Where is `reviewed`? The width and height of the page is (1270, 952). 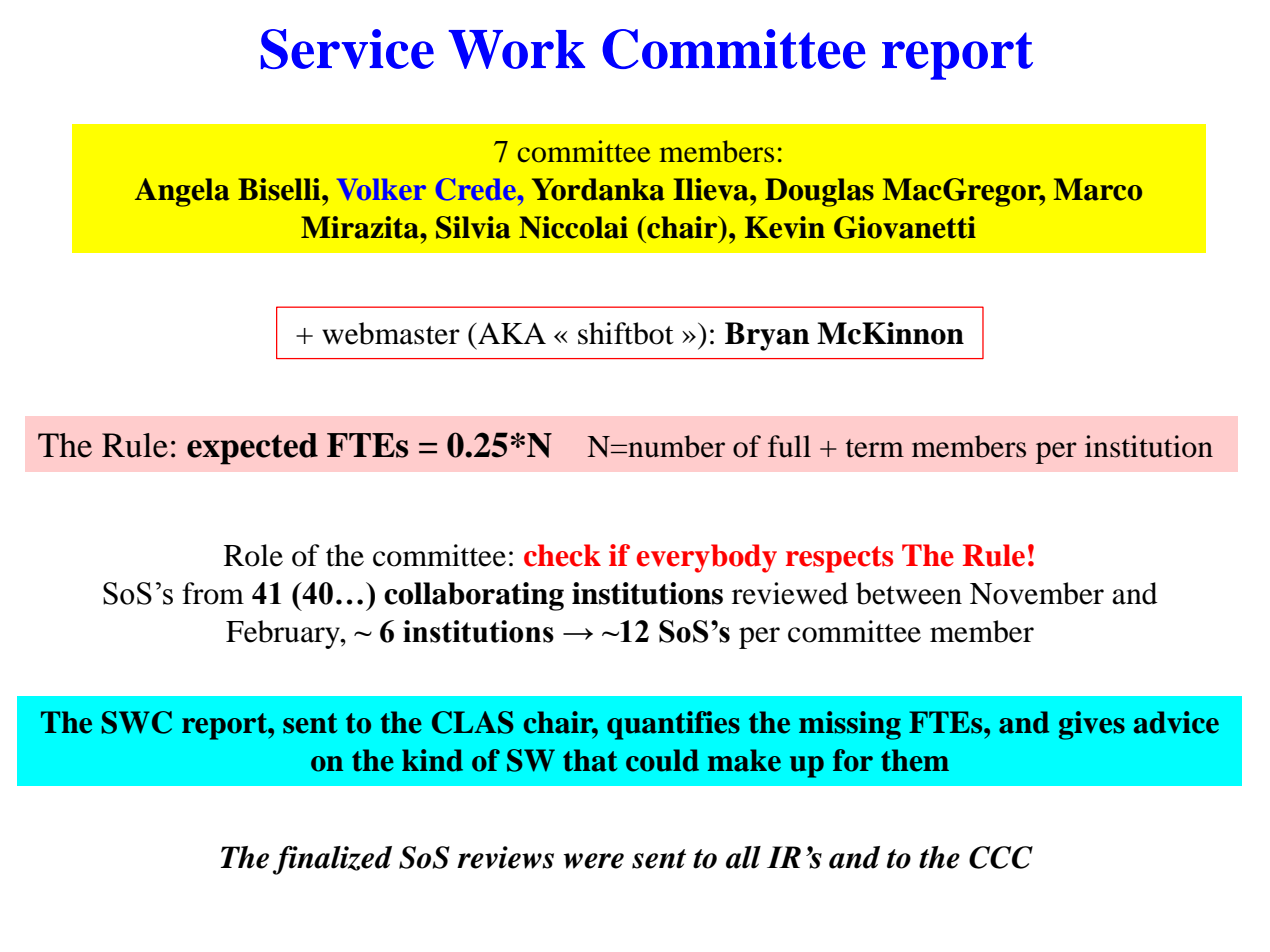 reviewed is located at coordinates (790, 593).
